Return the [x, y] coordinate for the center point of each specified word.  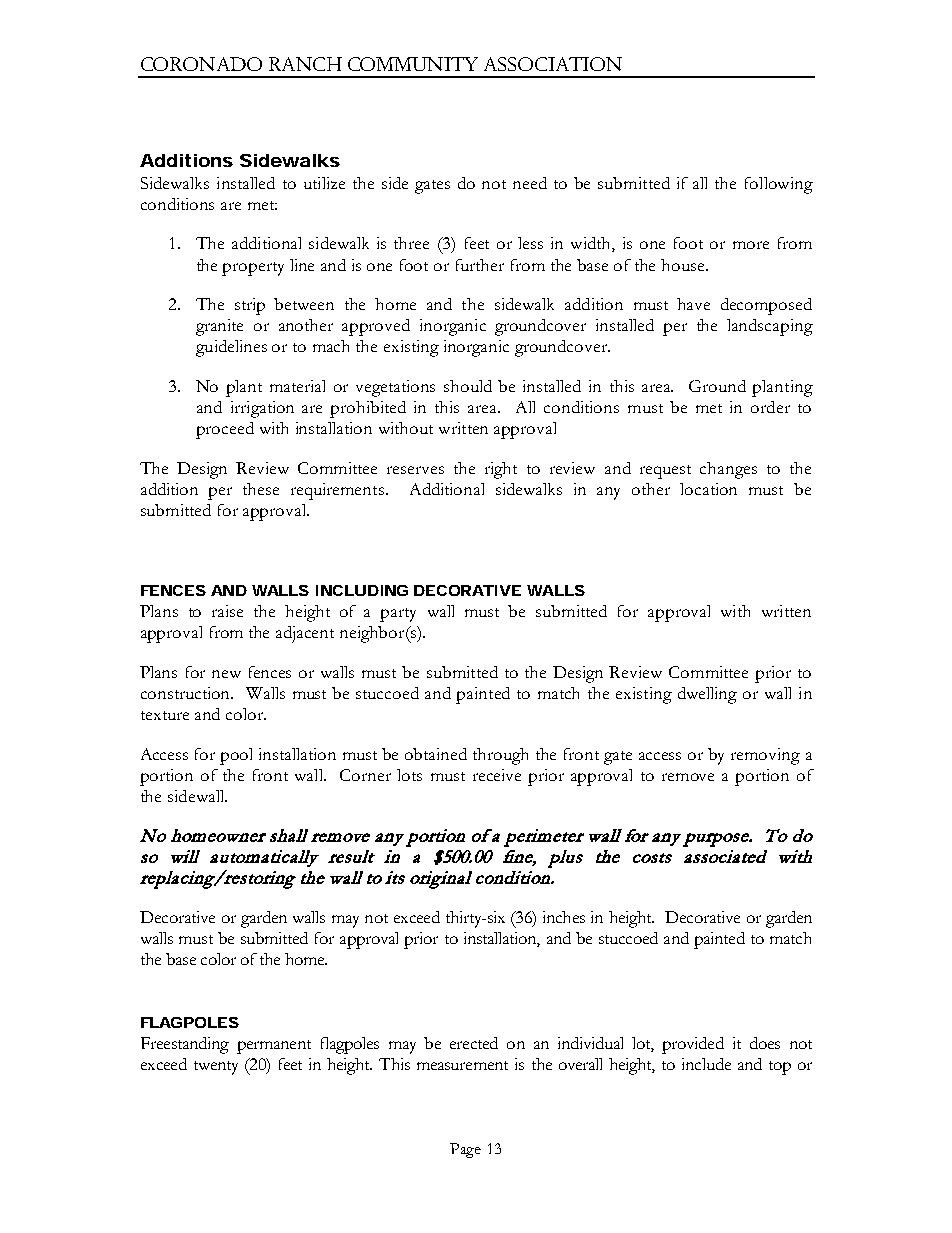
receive [497, 775]
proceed [225, 430]
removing [765, 756]
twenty [216, 1068]
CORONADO [201, 64]
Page [465, 1150]
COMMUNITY [413, 64]
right [501, 470]
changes [728, 470]
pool [236, 756]
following [779, 185]
